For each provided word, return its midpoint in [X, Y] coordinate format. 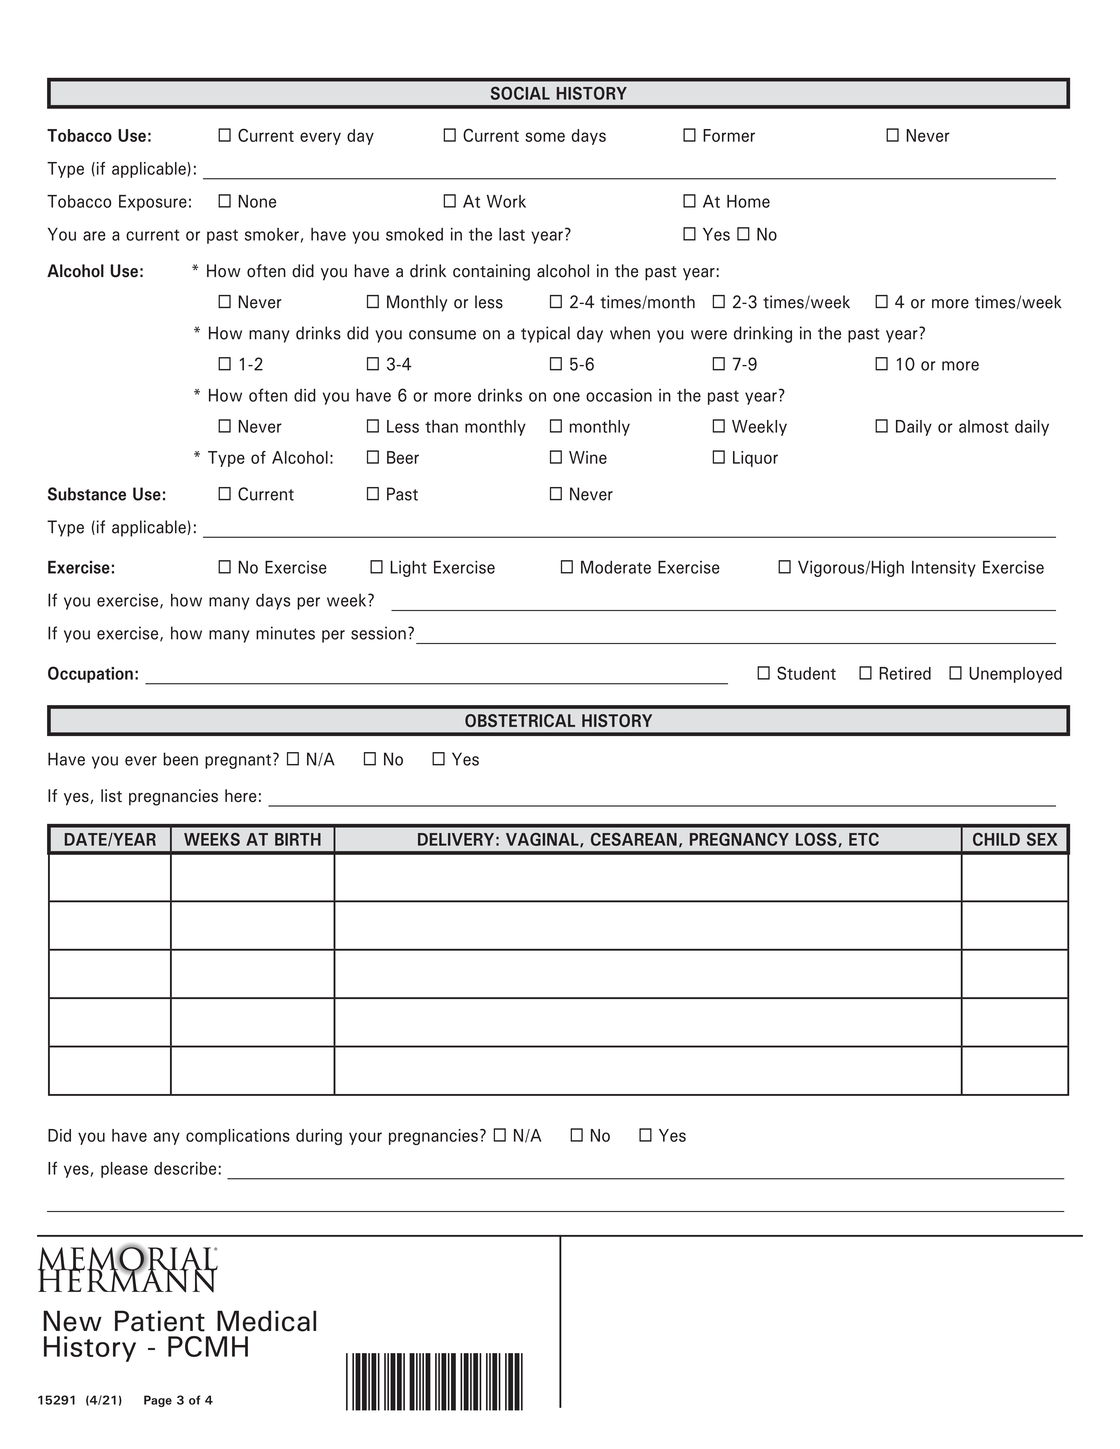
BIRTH [298, 839]
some [545, 137]
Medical [266, 1321]
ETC [864, 839]
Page [158, 1401]
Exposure [153, 203]
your [365, 1138]
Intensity [944, 569]
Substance [87, 494]
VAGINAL [543, 840]
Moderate [616, 567]
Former [729, 135]
